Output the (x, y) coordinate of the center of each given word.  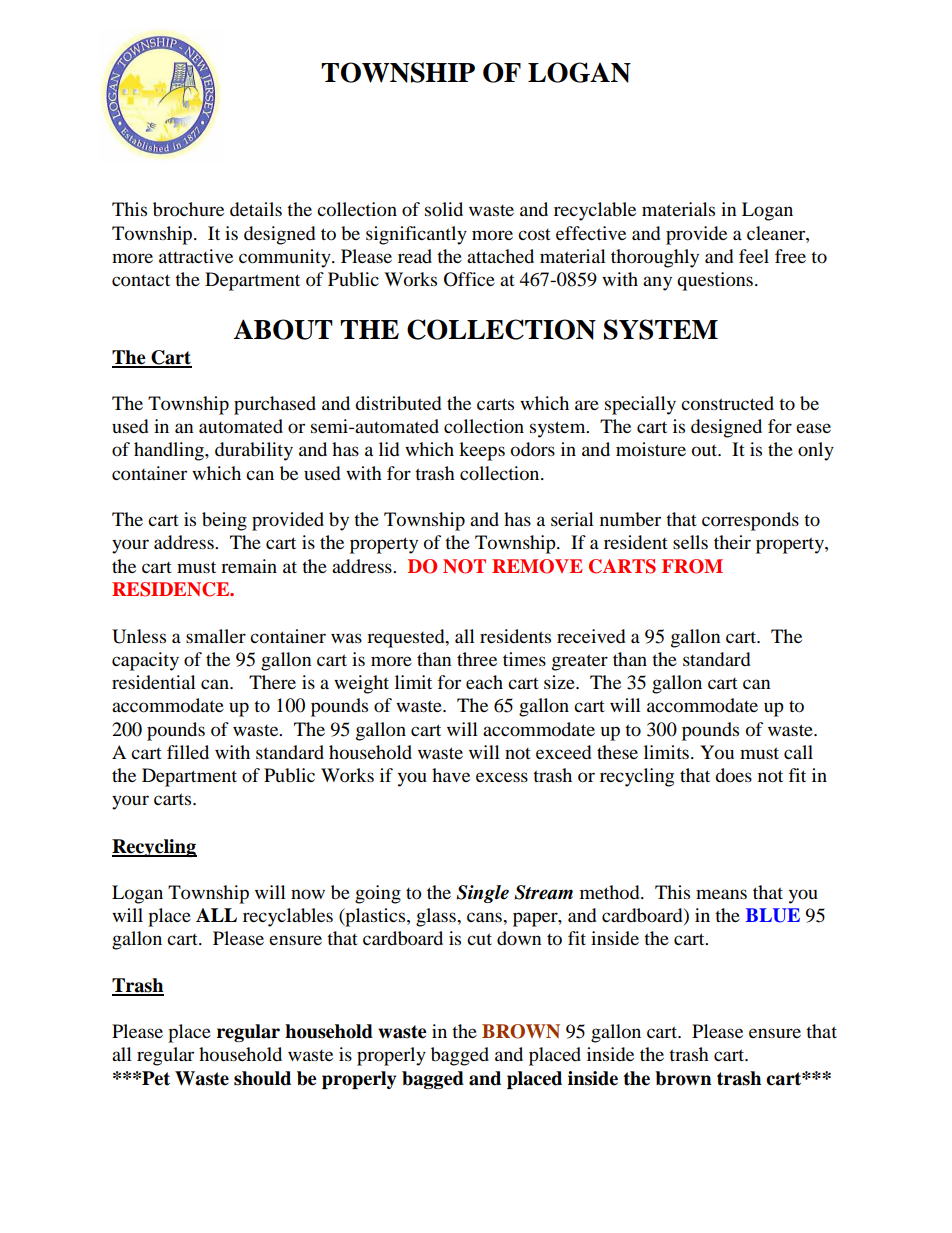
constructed (727, 403)
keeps (482, 451)
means (721, 894)
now (308, 894)
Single (482, 894)
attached (500, 256)
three (477, 659)
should (262, 1078)
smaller (216, 636)
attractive (196, 256)
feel (754, 256)
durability (254, 451)
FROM (692, 566)
